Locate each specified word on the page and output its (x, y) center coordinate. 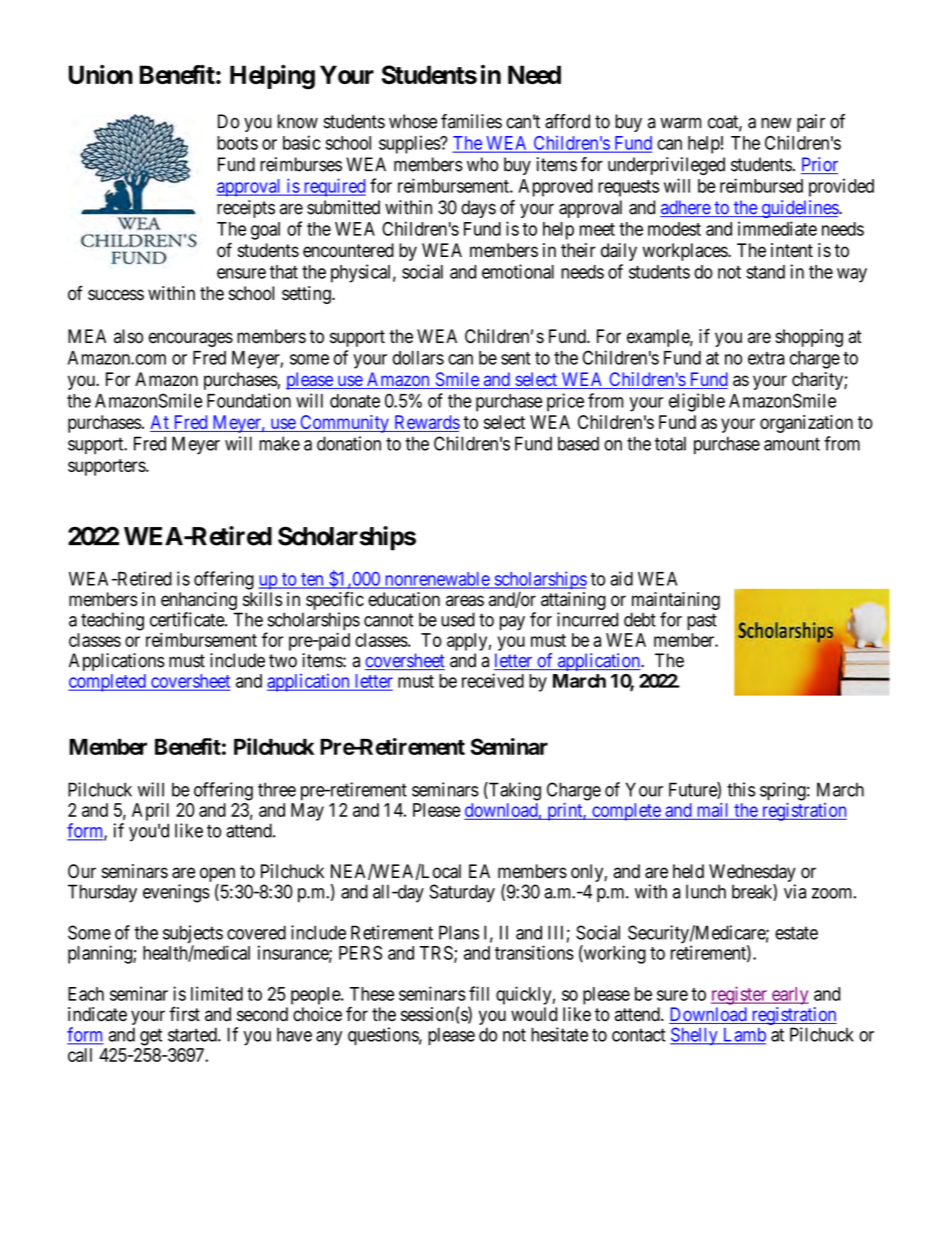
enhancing (200, 602)
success (116, 295)
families (471, 121)
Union (101, 74)
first (184, 1014)
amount (792, 444)
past (702, 622)
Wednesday (752, 874)
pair (811, 123)
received (493, 680)
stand (765, 272)
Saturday (462, 893)
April (150, 811)
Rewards (426, 423)
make (279, 443)
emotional (518, 271)
